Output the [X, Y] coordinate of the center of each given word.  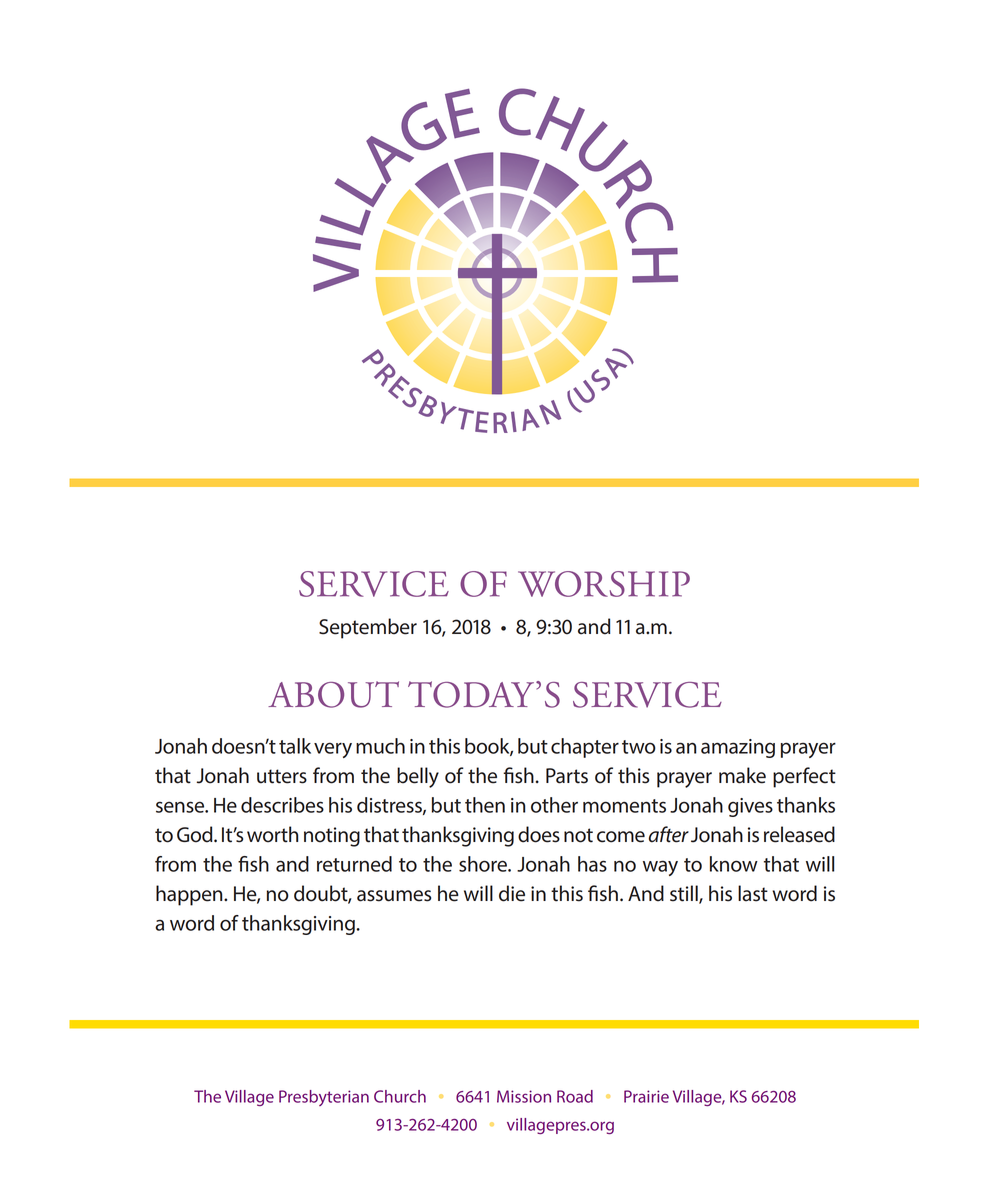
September [368, 628]
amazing [738, 748]
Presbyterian [324, 1098]
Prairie [646, 1096]
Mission [524, 1096]
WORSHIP [604, 584]
